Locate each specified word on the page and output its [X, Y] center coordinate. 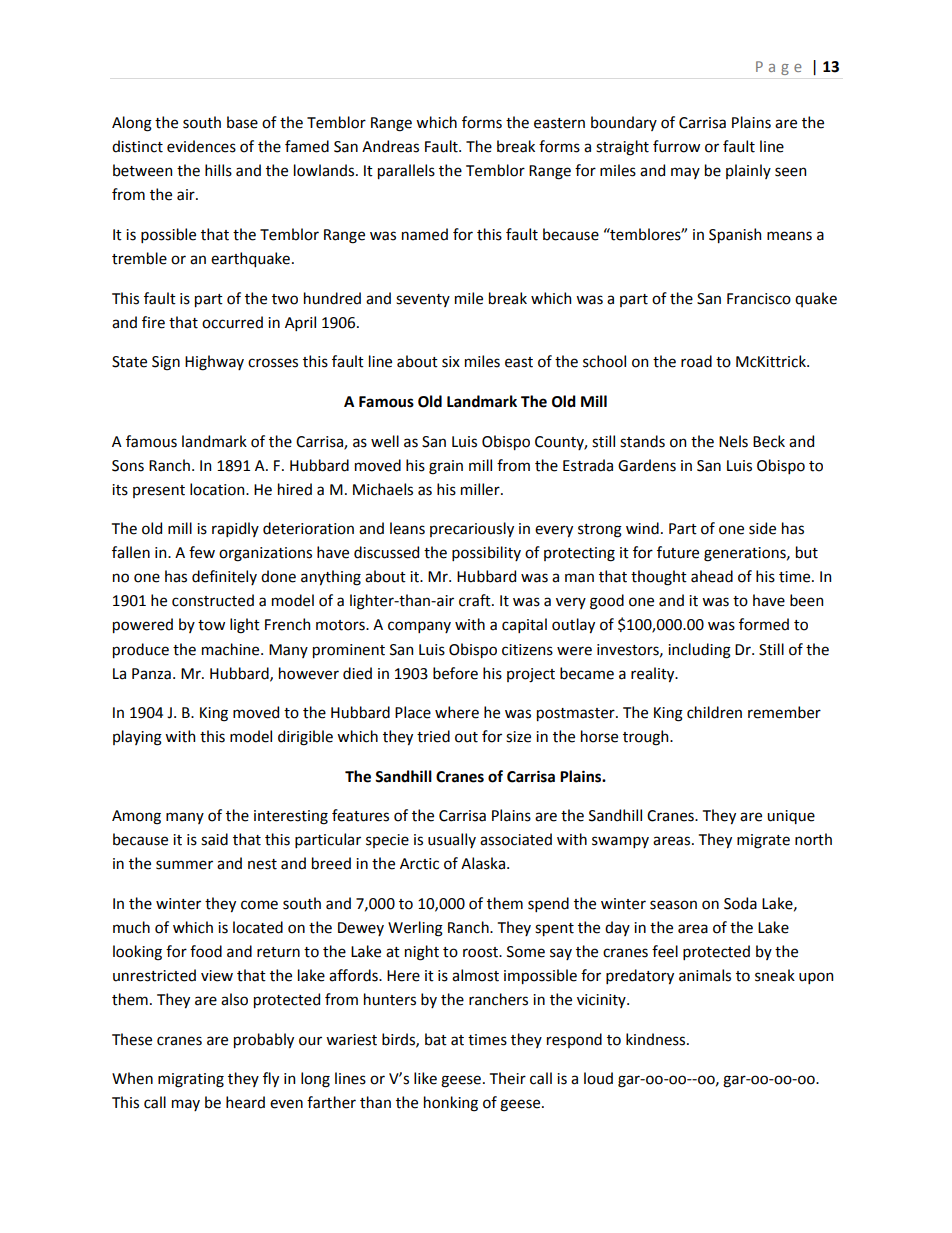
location [218, 489]
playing [137, 738]
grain [446, 467]
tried [433, 736]
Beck [769, 441]
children [714, 712]
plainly [748, 171]
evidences [201, 146]
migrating [191, 1080]
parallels [406, 171]
